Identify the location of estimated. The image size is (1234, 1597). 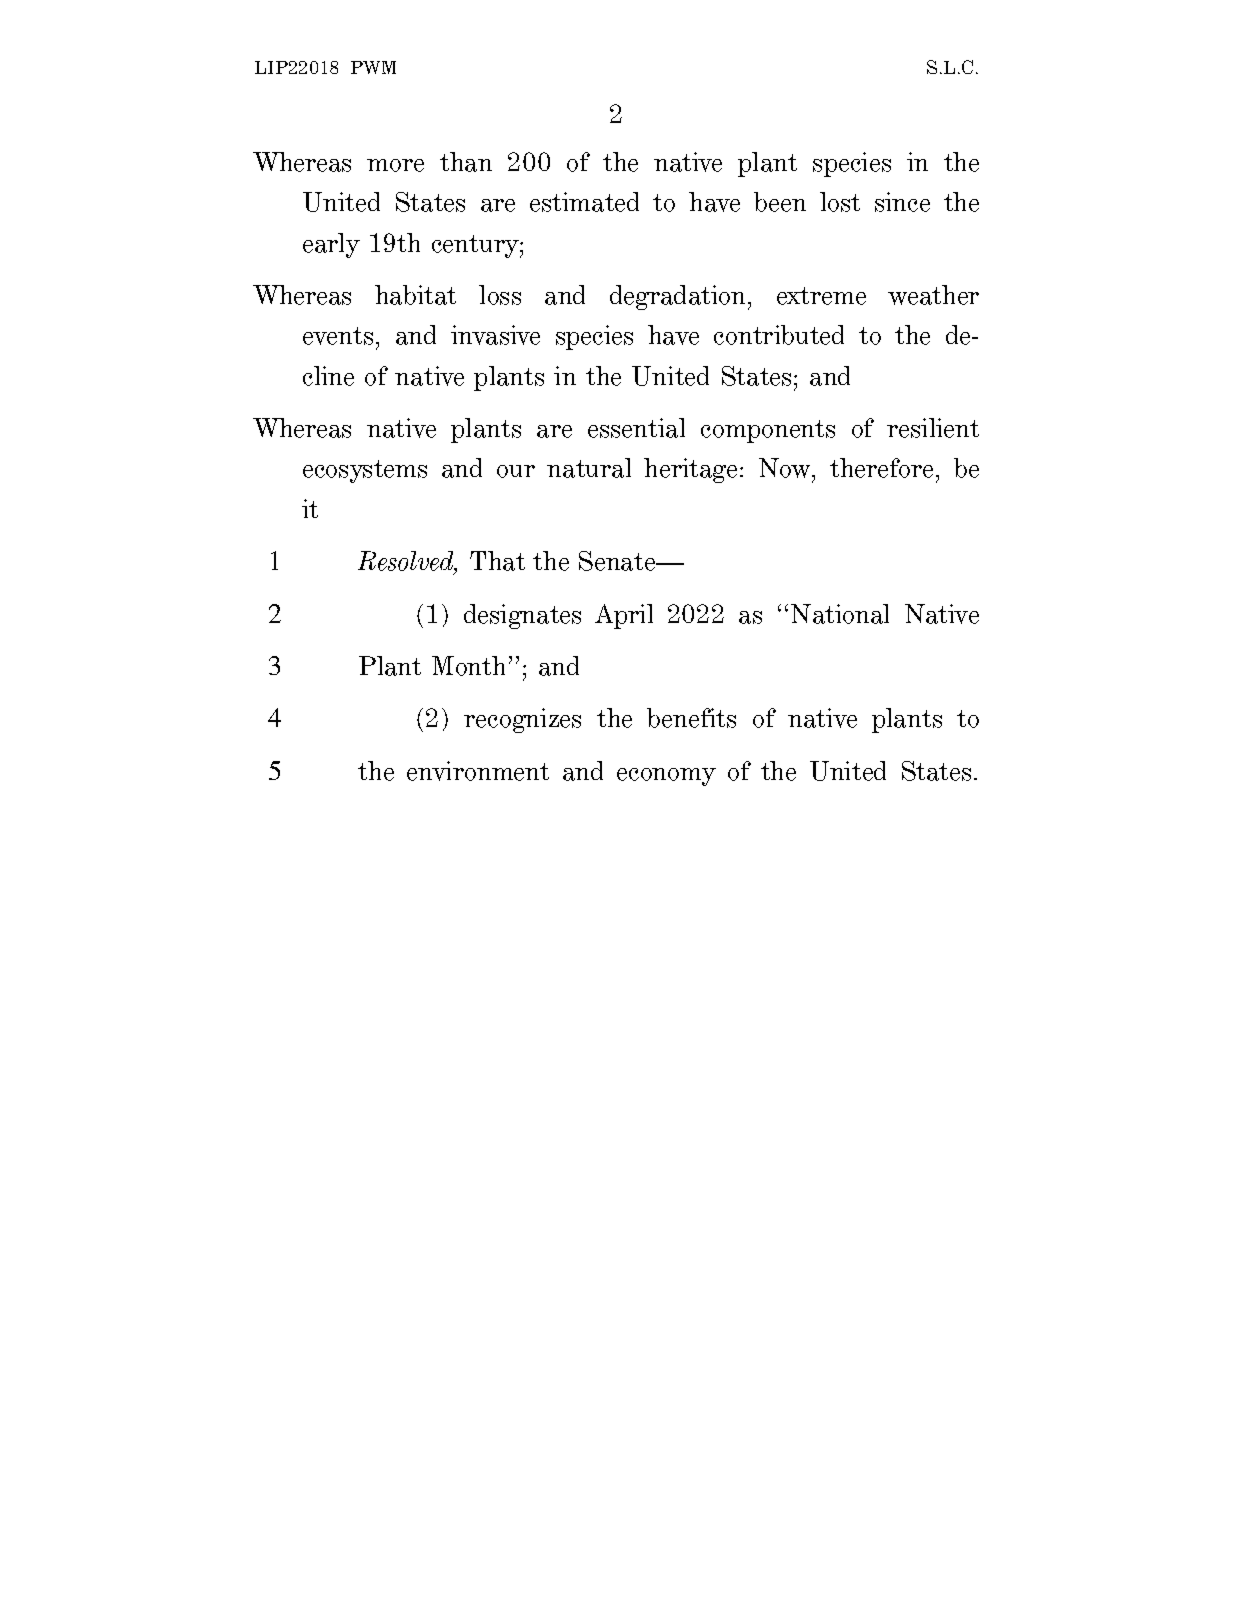
(584, 202).
